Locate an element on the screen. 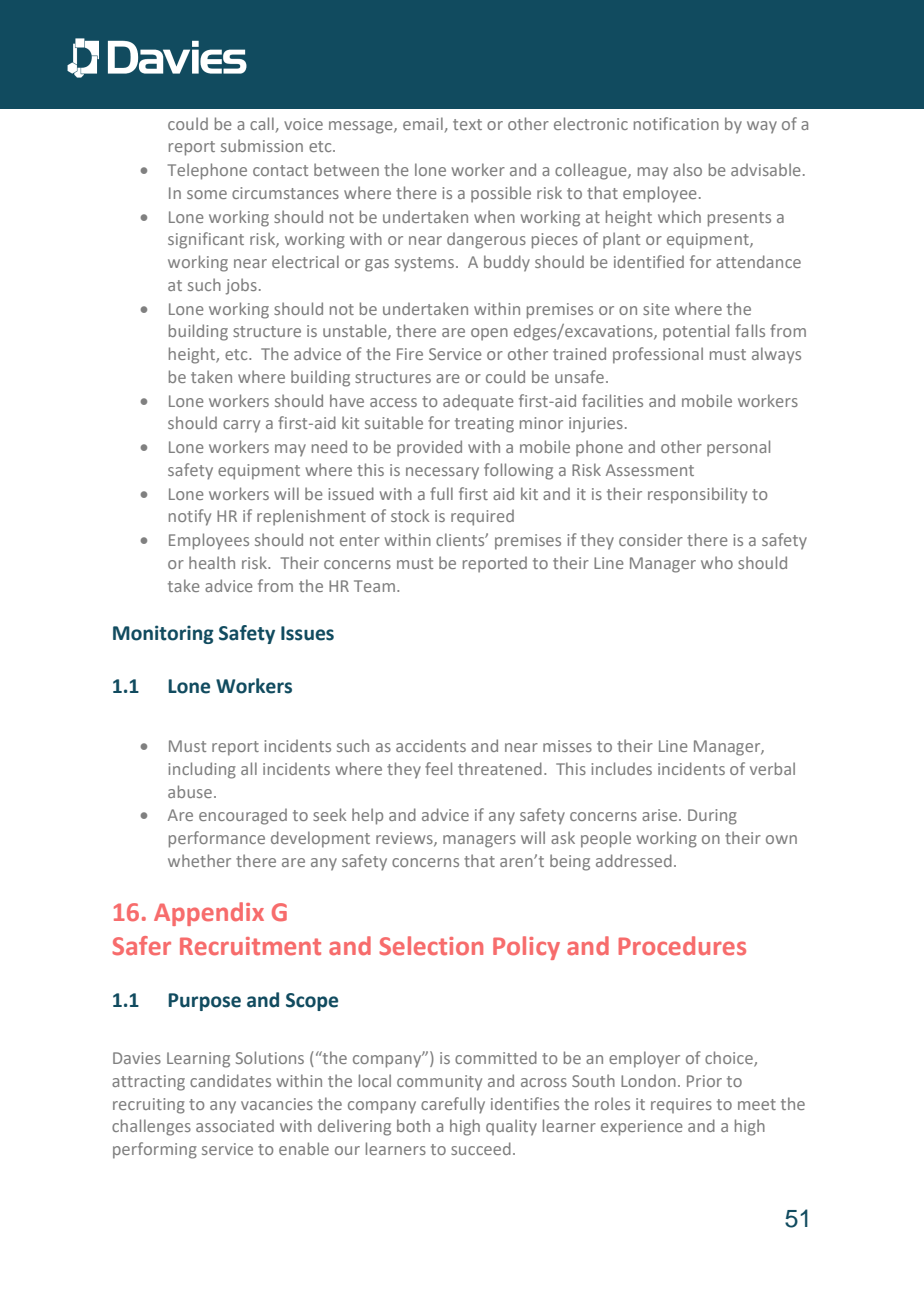  responsibility is located at coordinates (697, 495).
